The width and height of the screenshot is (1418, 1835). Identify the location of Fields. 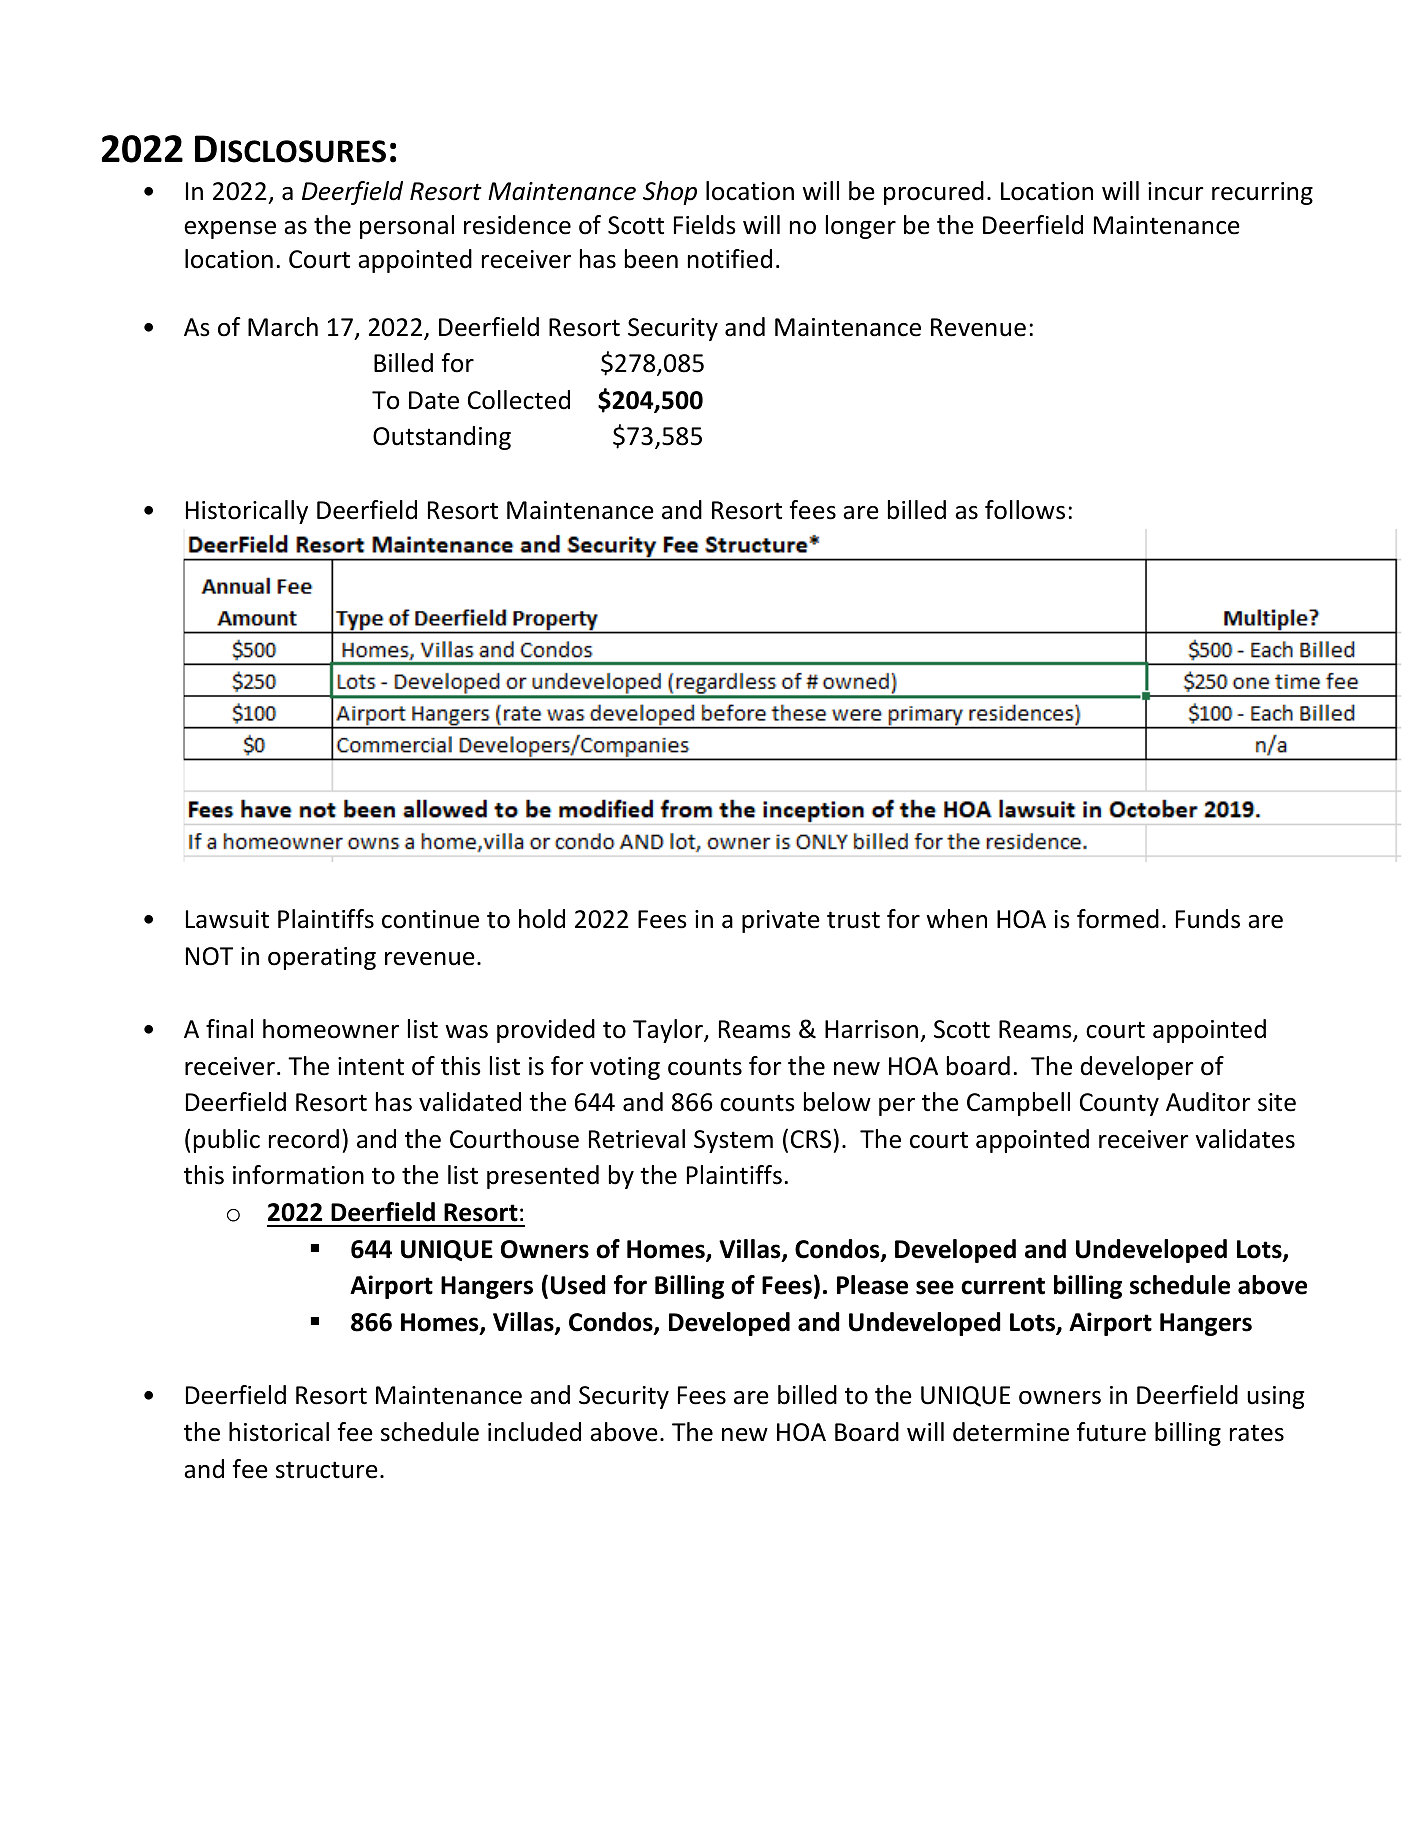
(705, 225).
